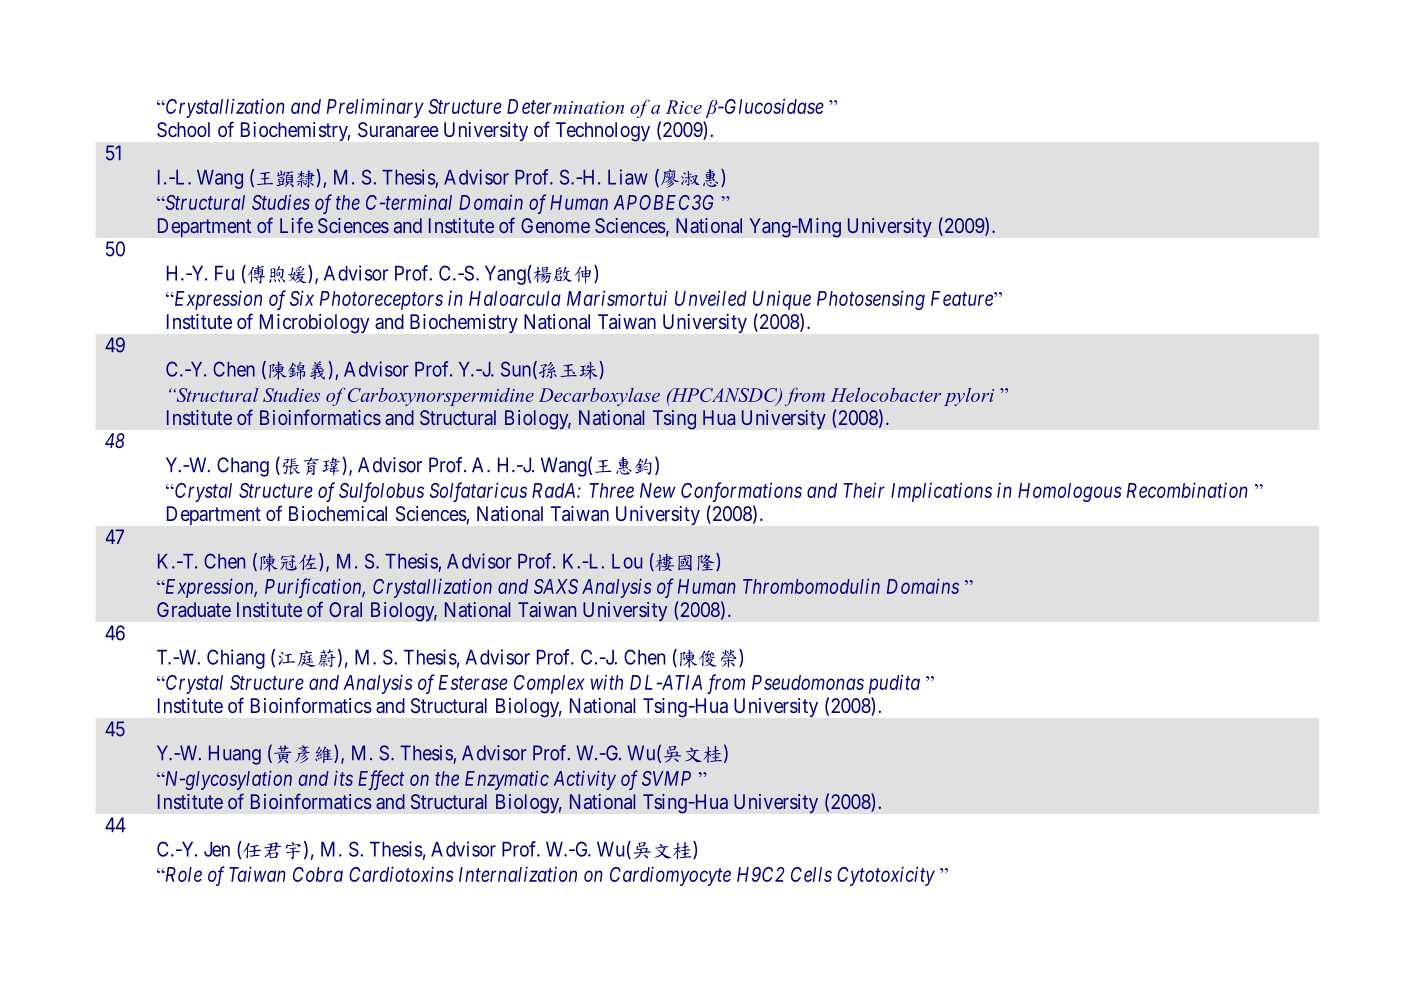 The image size is (1419, 1003). Describe the element at coordinates (711, 298) in the image. I see `Unveiled` at that location.
